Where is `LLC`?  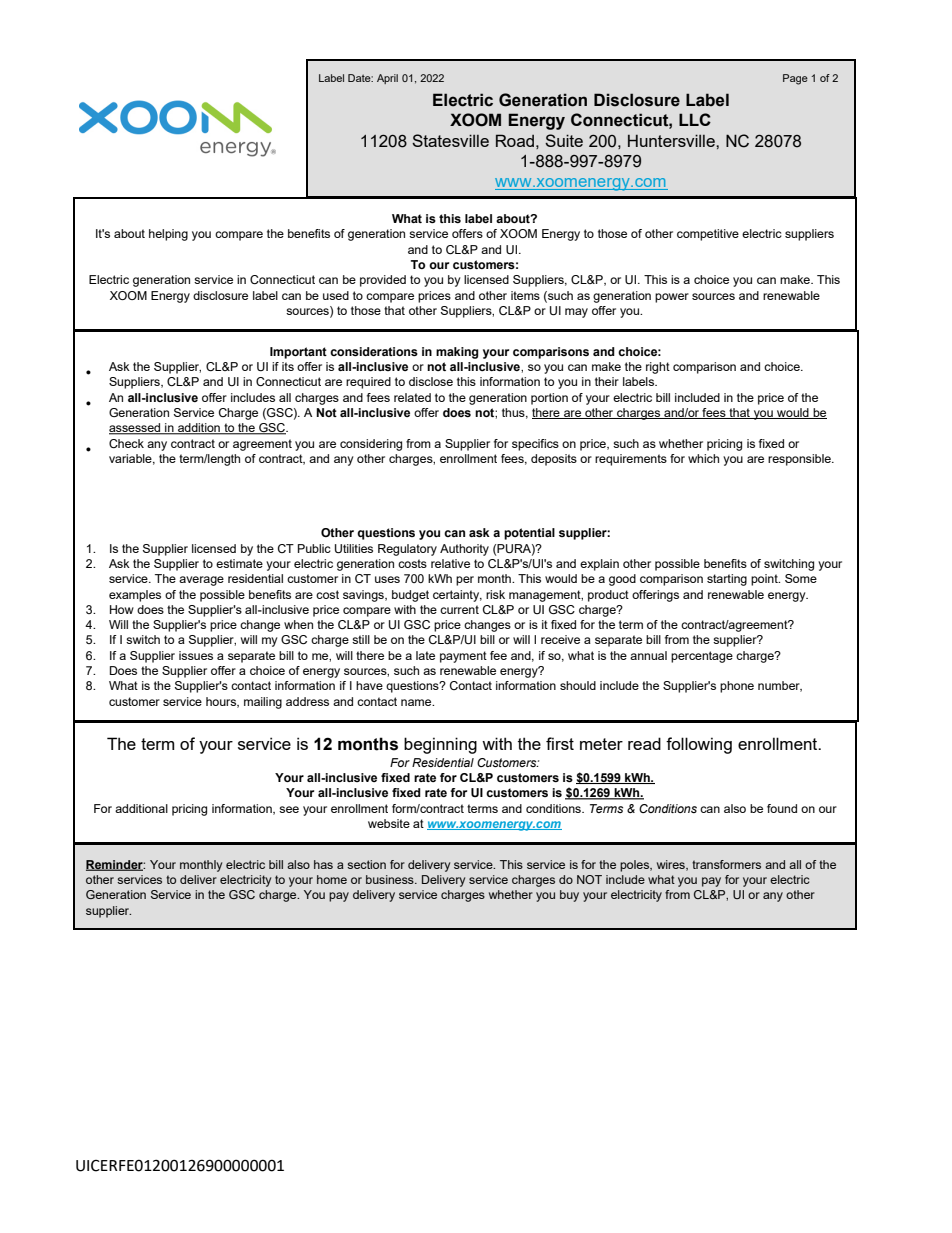 LLC is located at coordinates (695, 119).
